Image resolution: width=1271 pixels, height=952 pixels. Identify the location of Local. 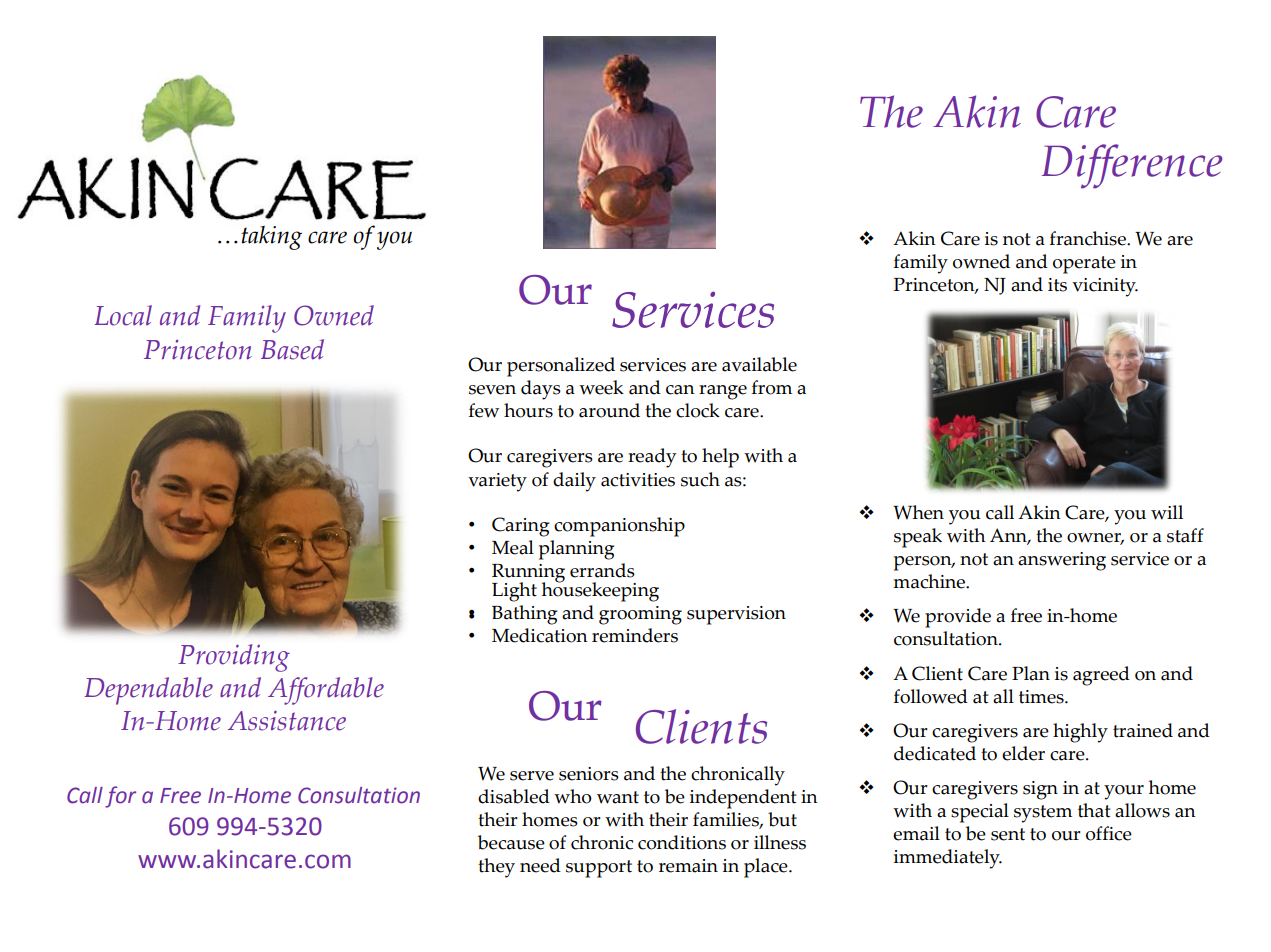
(123, 315).
